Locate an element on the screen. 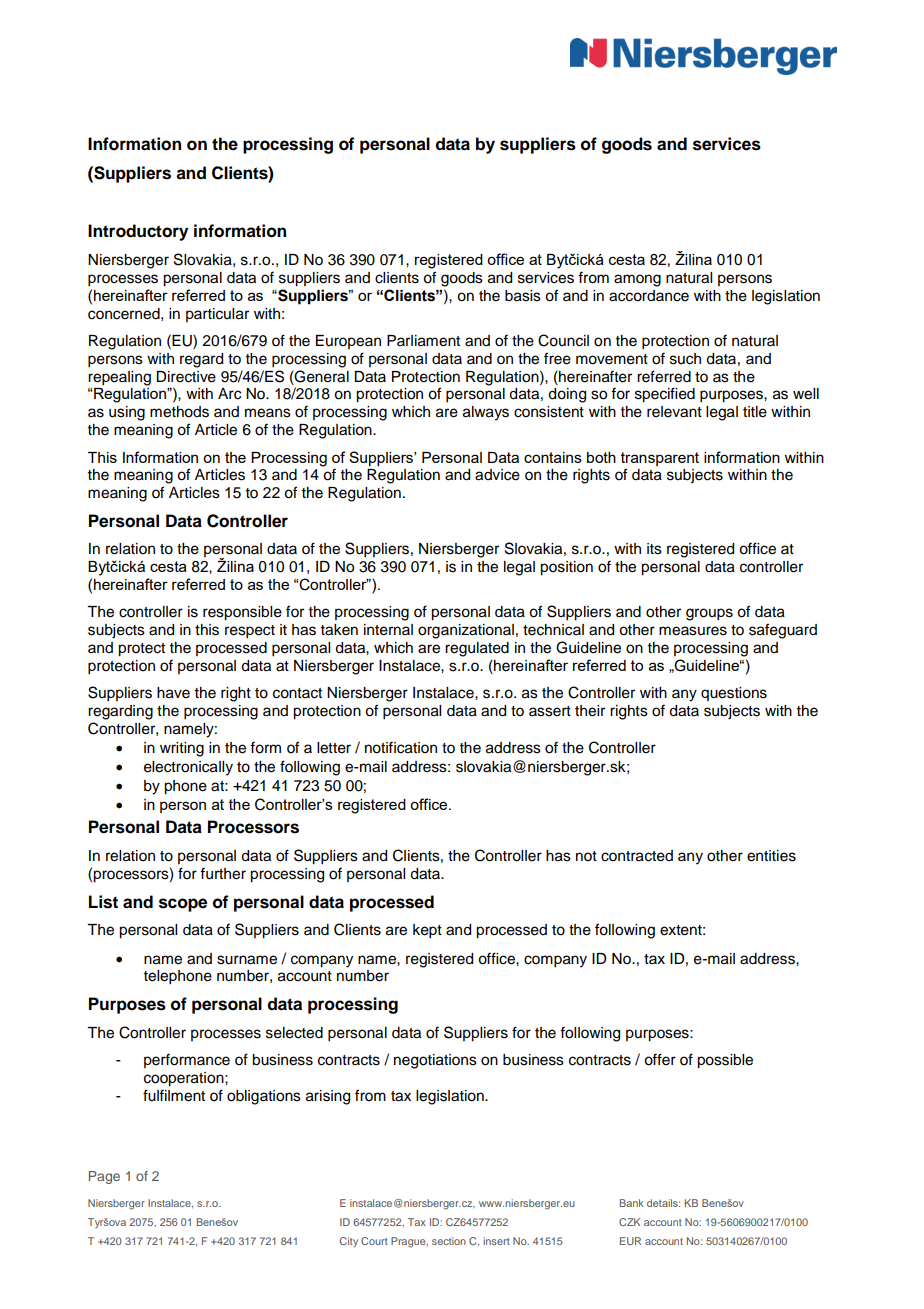 The width and height of the screenshot is (924, 1309). Bank is located at coordinates (632, 1203).
